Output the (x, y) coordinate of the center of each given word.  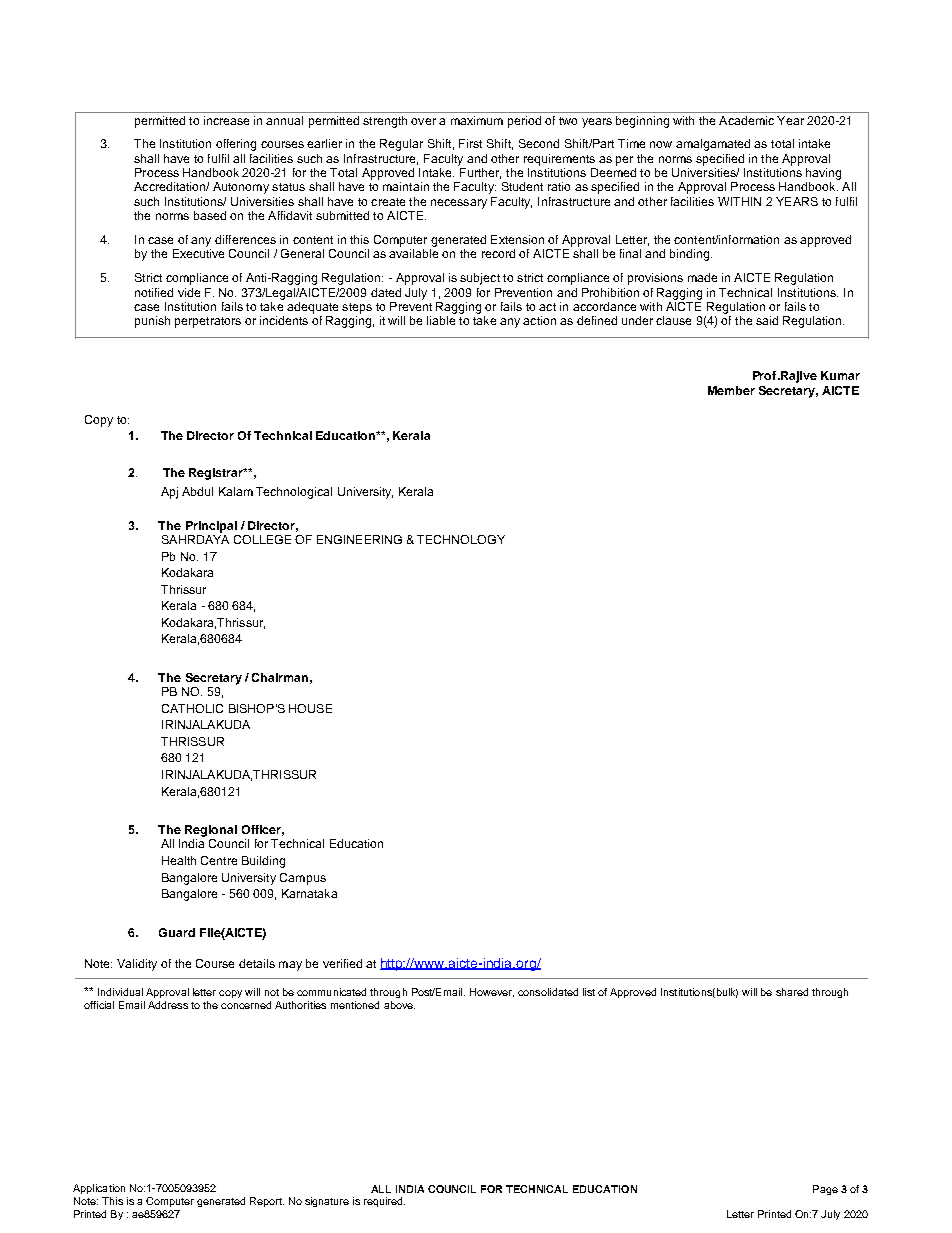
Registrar (217, 474)
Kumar (840, 375)
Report (267, 1202)
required (384, 1202)
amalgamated (713, 145)
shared (792, 992)
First (470, 143)
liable (441, 320)
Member (731, 390)
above (399, 1005)
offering (236, 145)
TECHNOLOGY (461, 539)
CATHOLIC (192, 708)
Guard (177, 932)
